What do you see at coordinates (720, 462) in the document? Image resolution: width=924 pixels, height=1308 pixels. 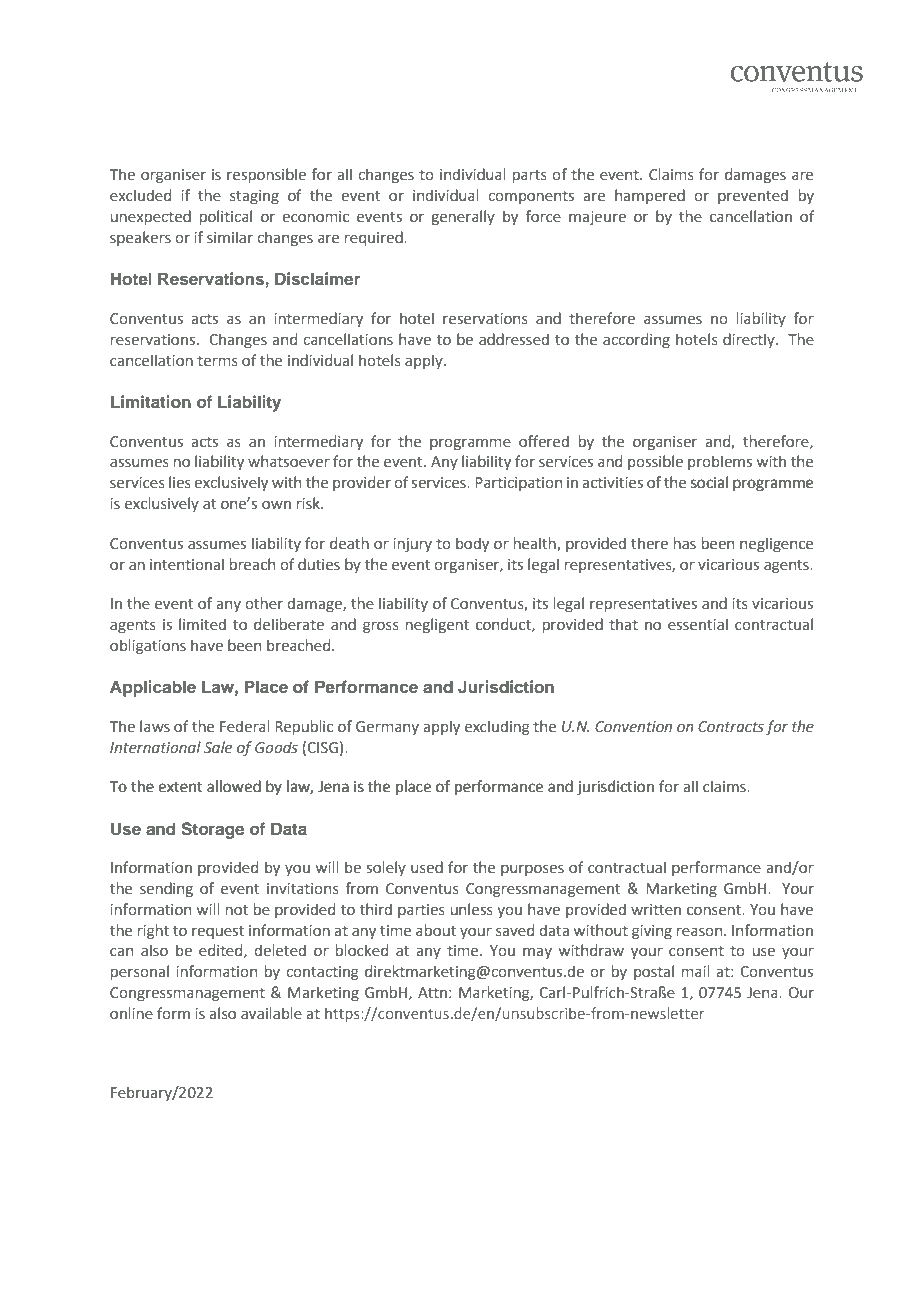 I see `problems` at bounding box center [720, 462].
